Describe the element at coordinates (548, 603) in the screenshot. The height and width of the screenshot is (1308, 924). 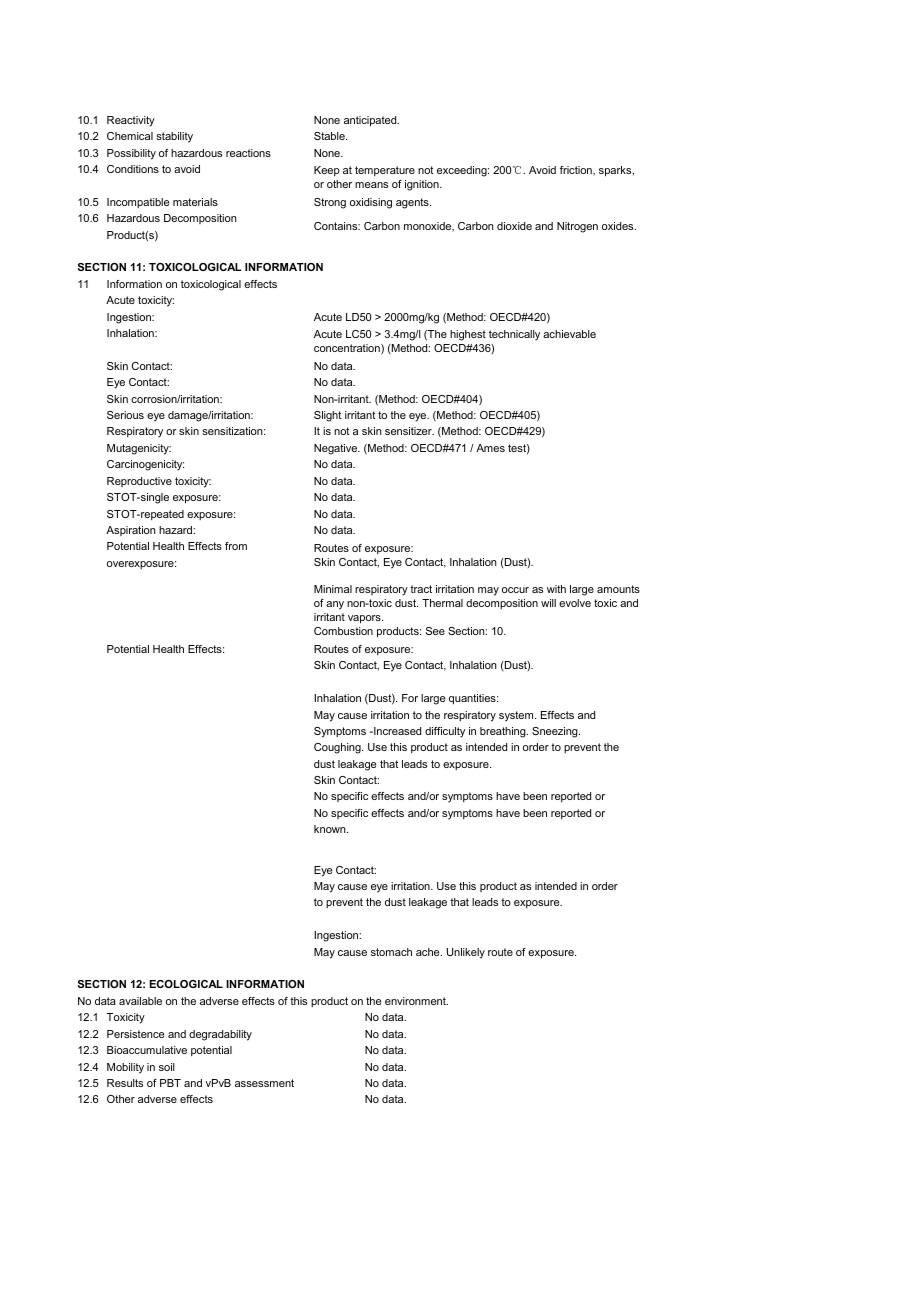
I see `will` at that location.
